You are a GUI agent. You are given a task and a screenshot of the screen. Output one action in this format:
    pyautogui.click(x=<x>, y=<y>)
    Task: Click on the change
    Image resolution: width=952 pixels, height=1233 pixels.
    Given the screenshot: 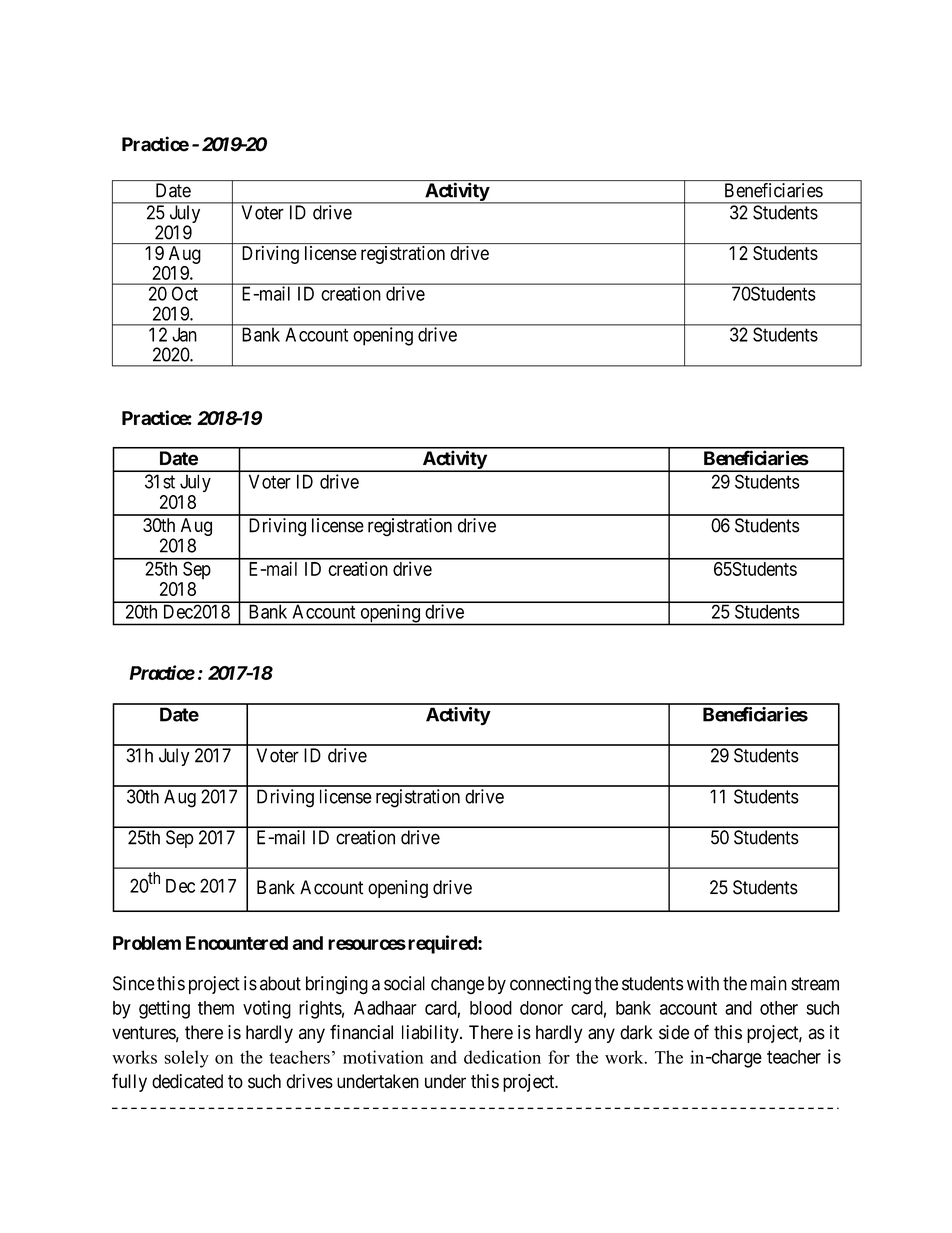 What is the action you would take?
    pyautogui.click(x=457, y=985)
